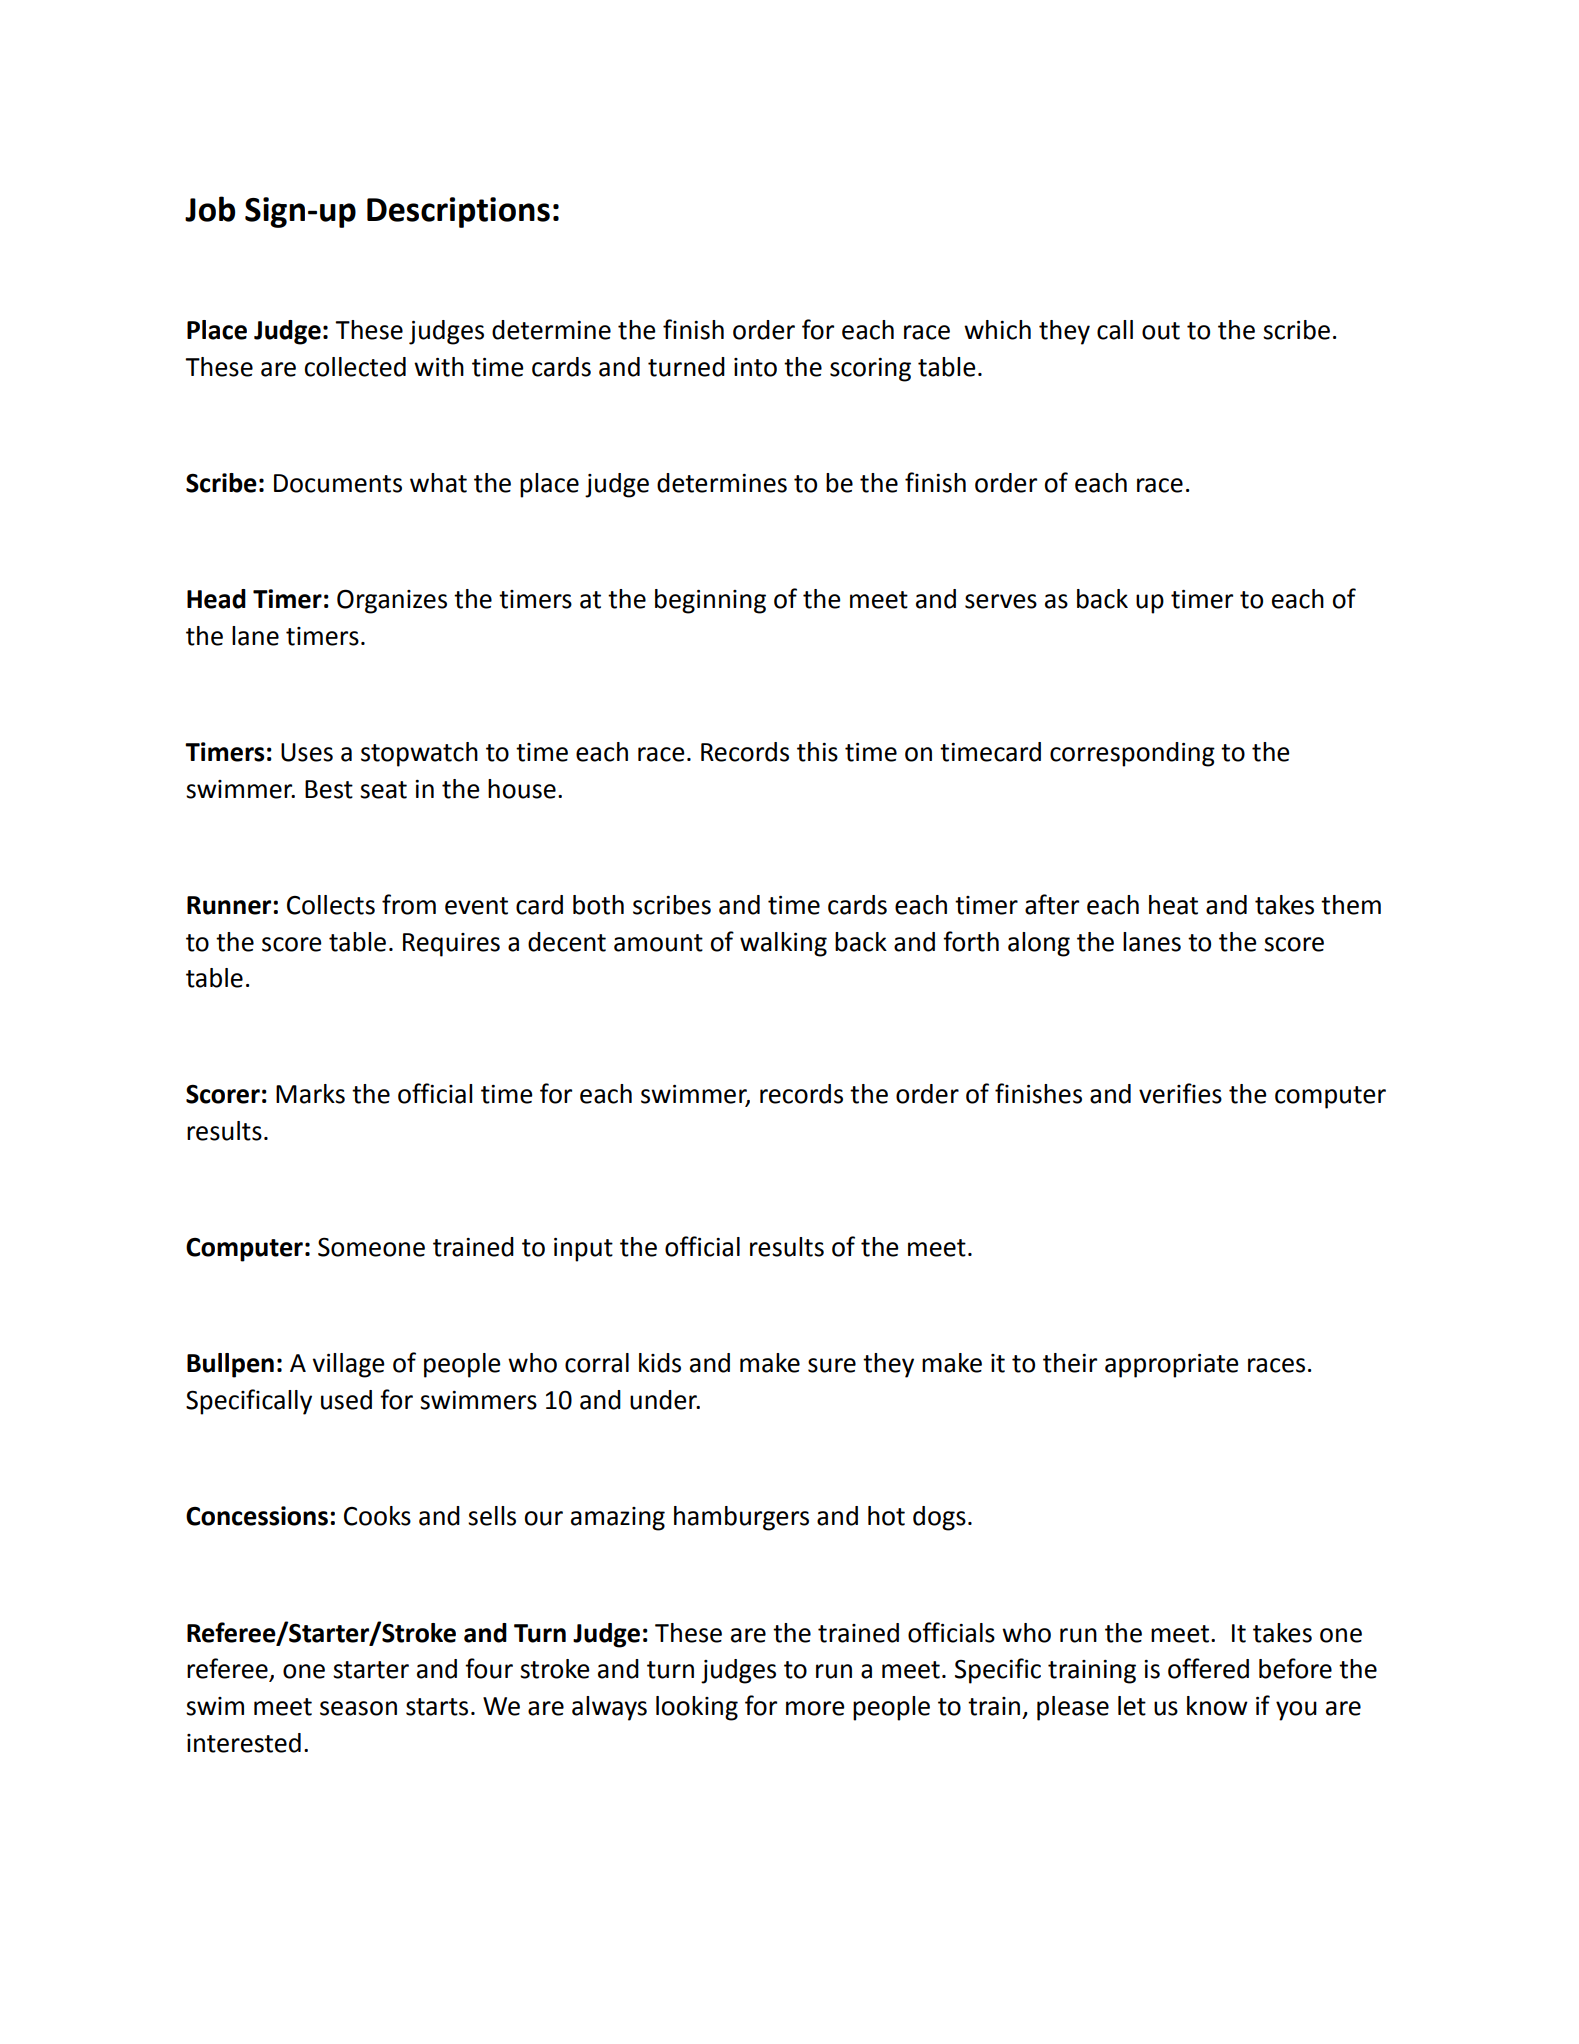 The height and width of the page is (2044, 1579). I want to click on walking, so click(783, 944).
